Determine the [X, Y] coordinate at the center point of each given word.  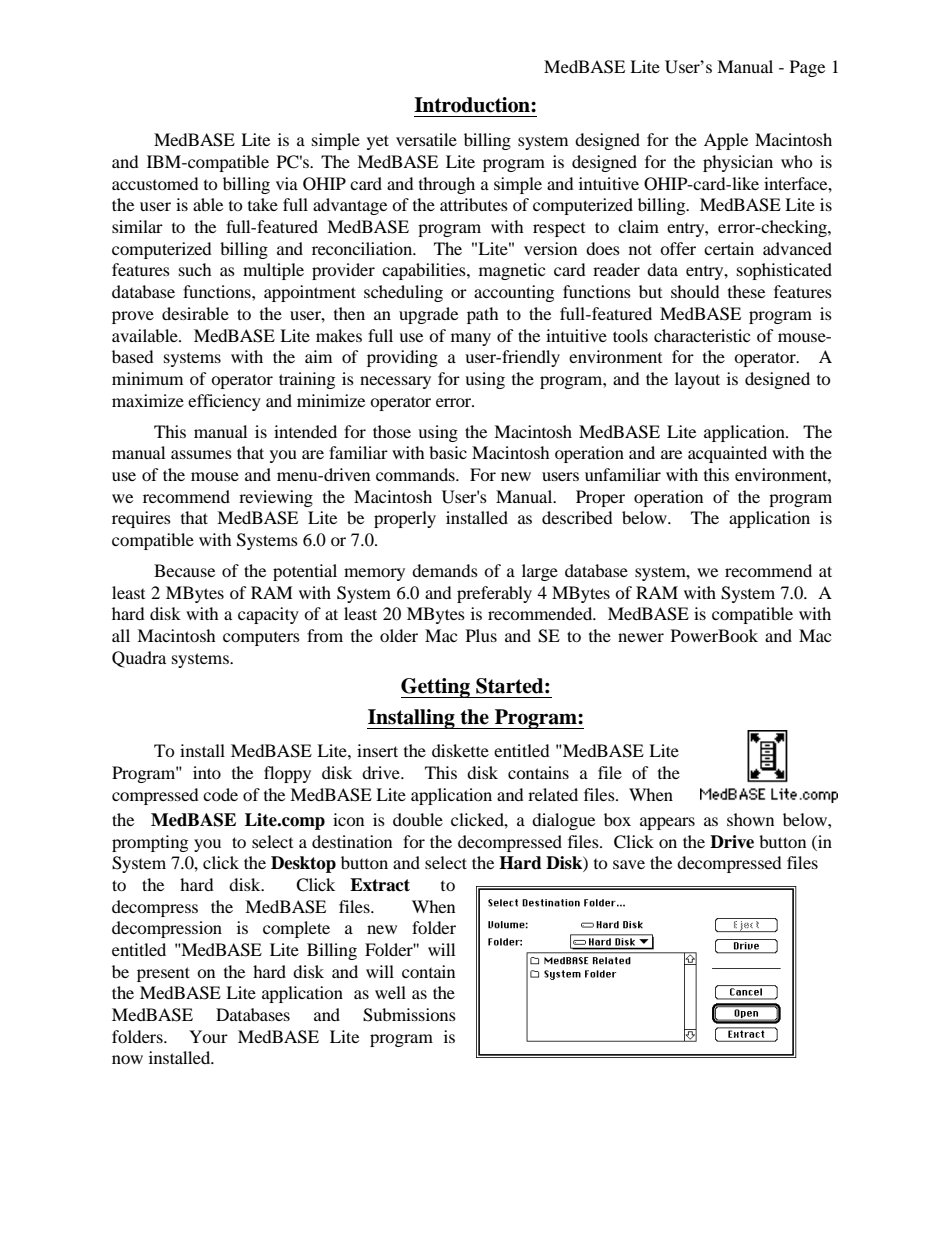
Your [208, 1036]
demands [445, 570]
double [418, 819]
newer [641, 637]
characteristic [702, 335]
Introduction [473, 105]
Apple [726, 141]
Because [184, 570]
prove [133, 317]
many [471, 339]
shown [750, 819]
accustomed [155, 183]
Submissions [409, 1015]
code [220, 794]
